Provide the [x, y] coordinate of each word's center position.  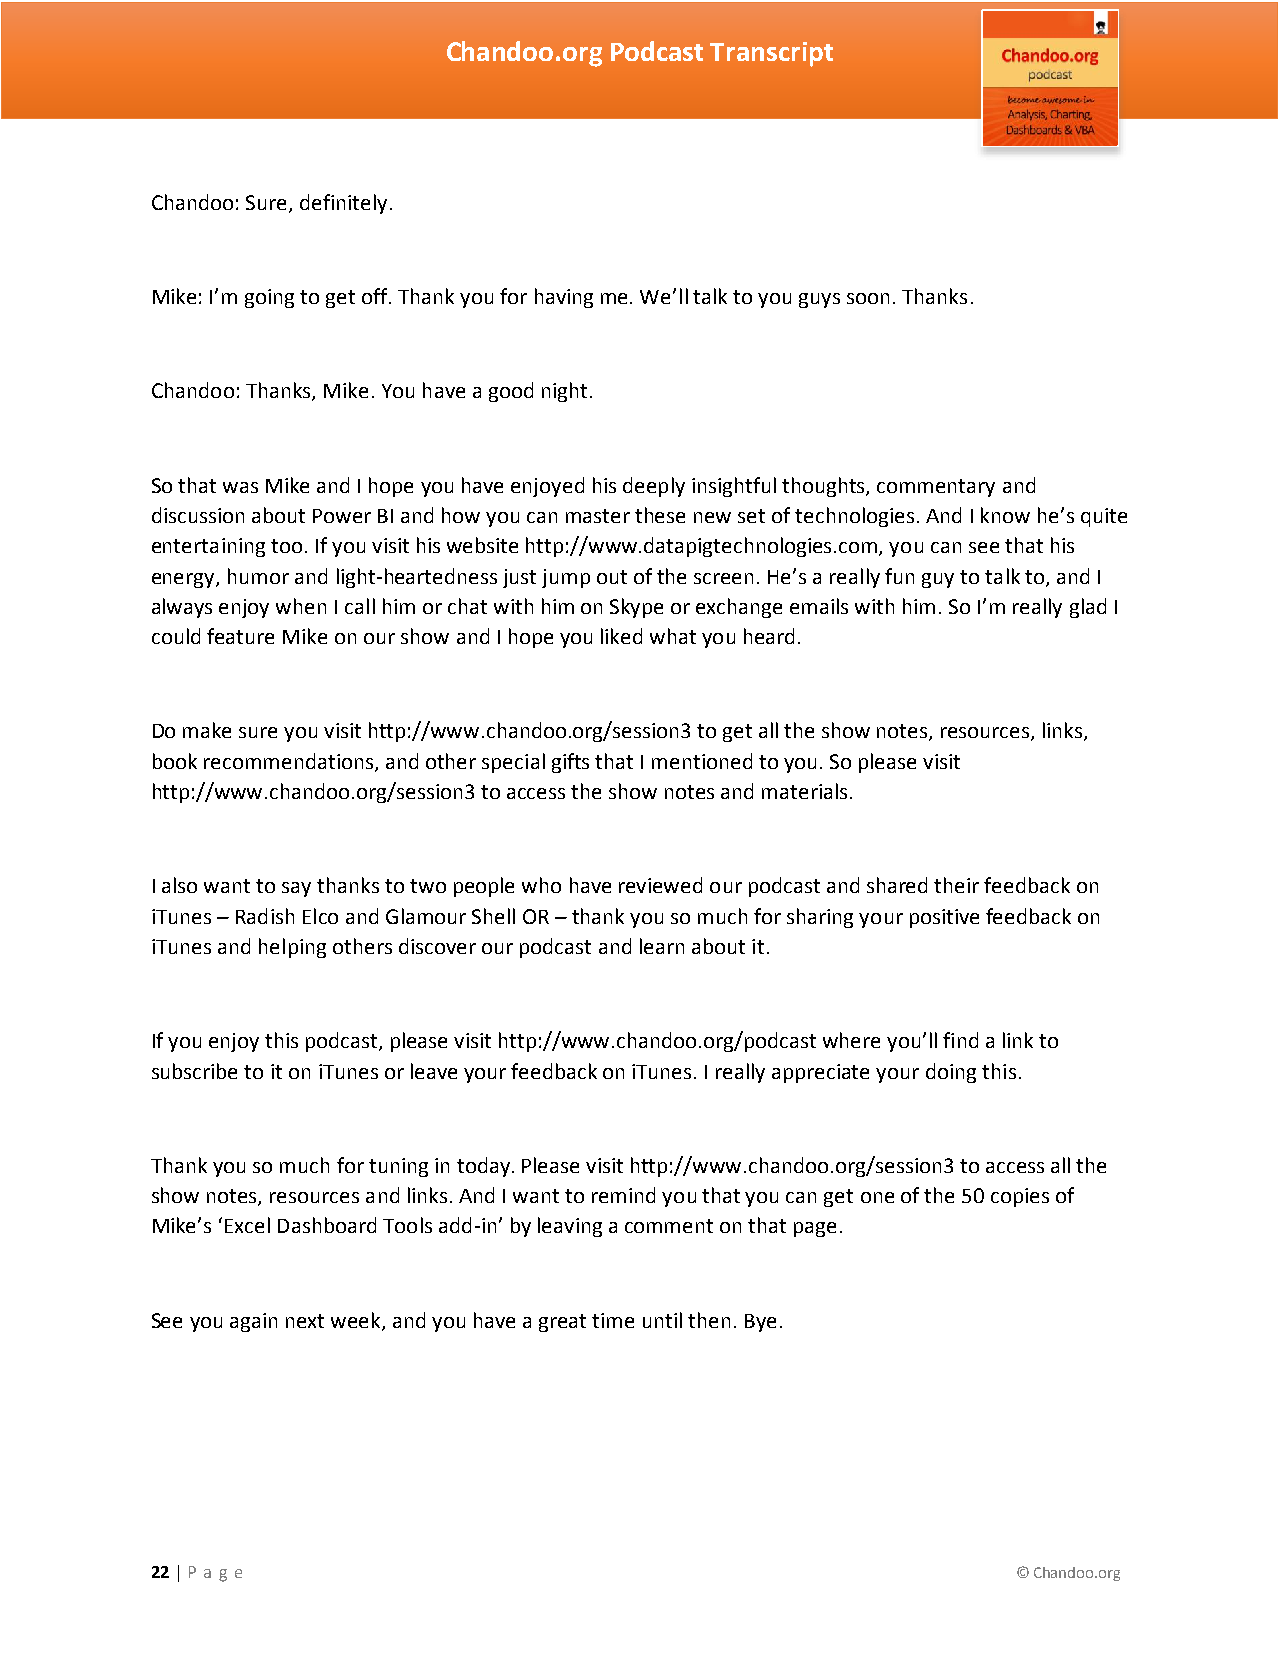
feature [240, 636]
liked [621, 636]
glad [1088, 608]
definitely [343, 204]
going [269, 298]
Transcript [771, 54]
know [1005, 515]
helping [292, 948]
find [960, 1040]
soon [868, 298]
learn [662, 946]
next [305, 1321]
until [662, 1320]
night [564, 392]
